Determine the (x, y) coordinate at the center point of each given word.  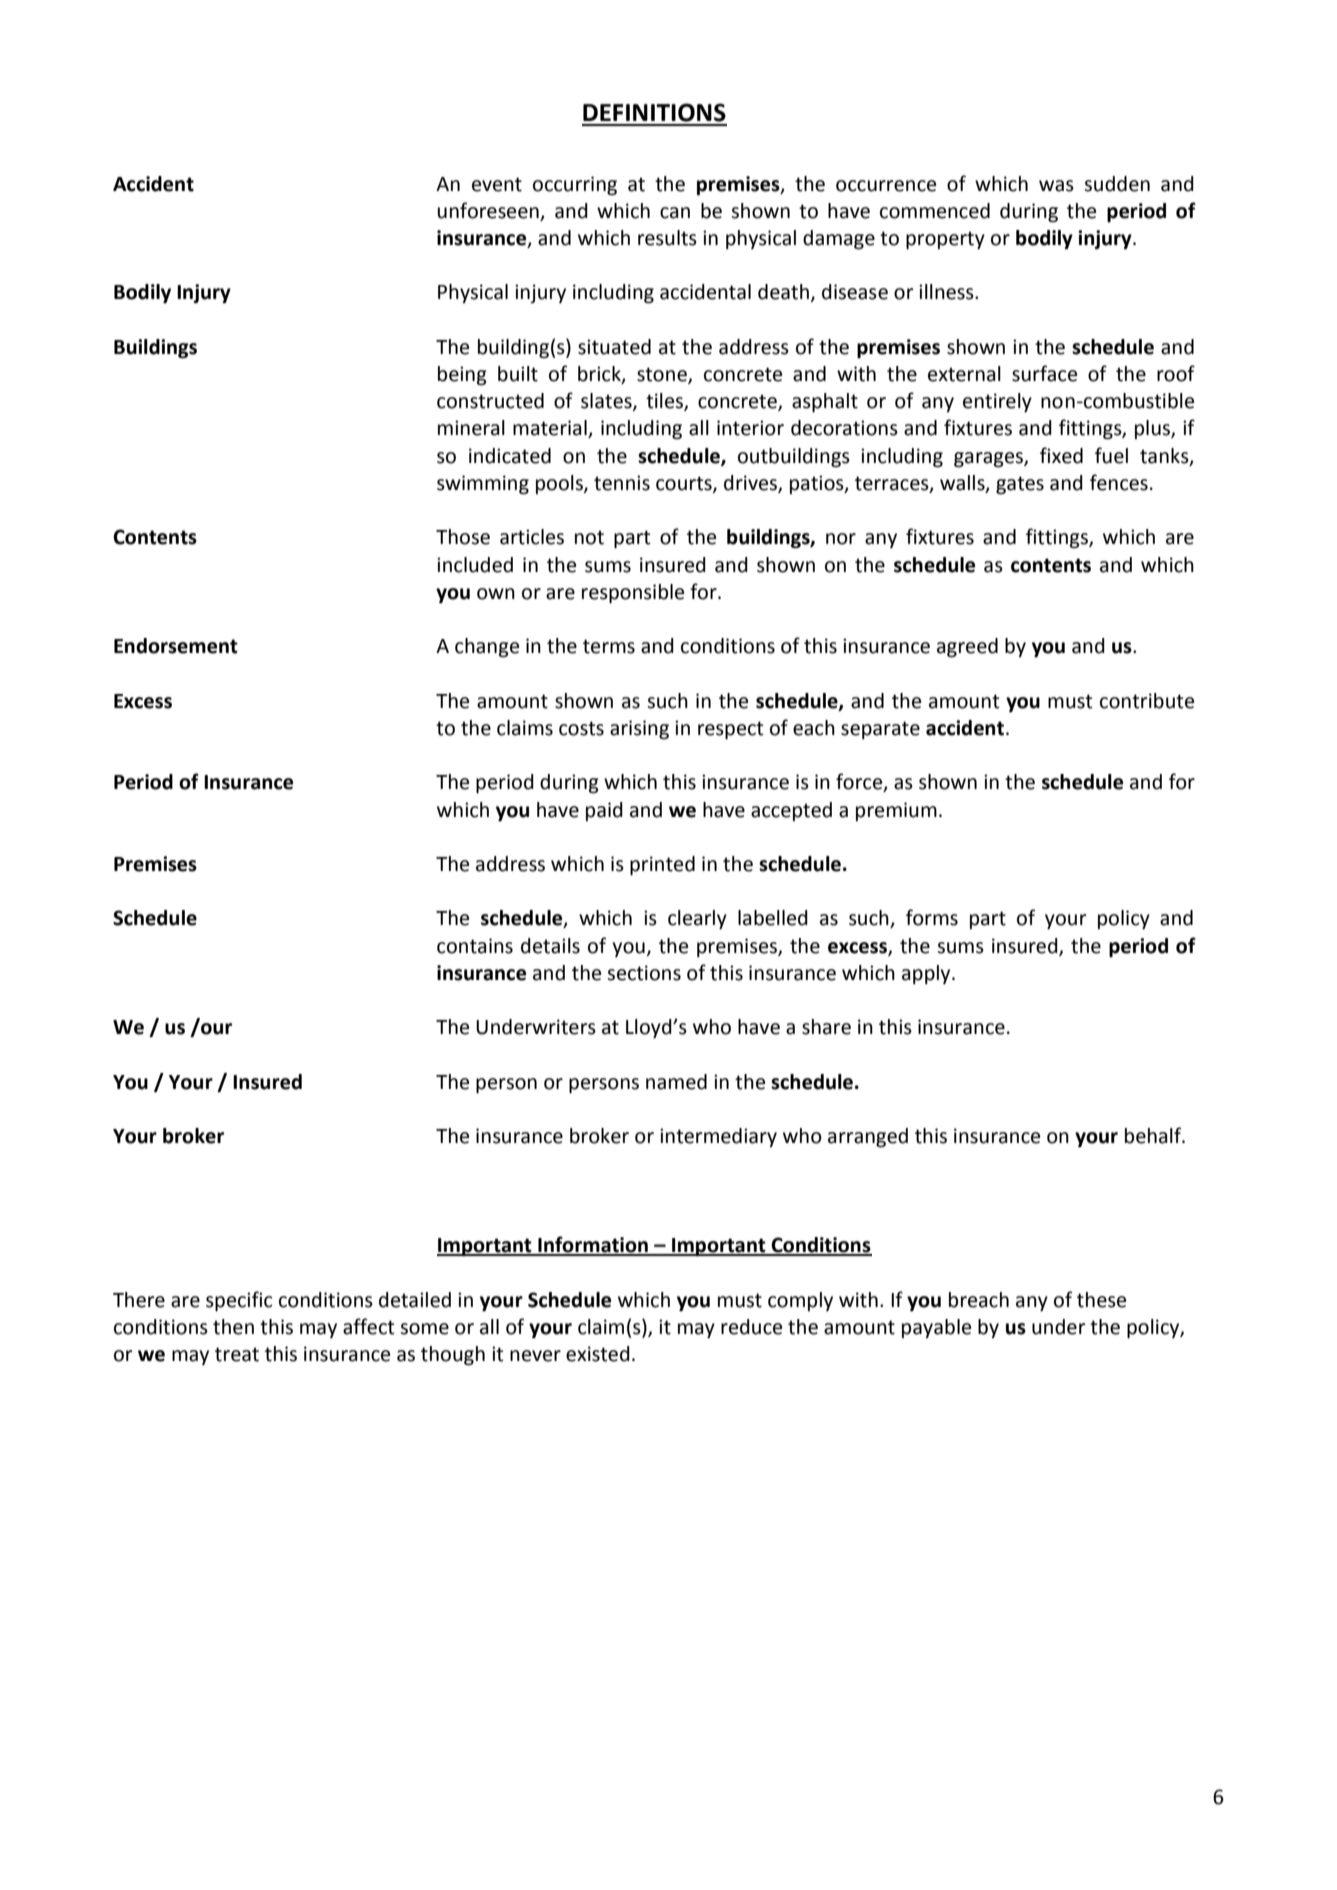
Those (463, 537)
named (676, 1082)
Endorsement (176, 646)
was (1056, 186)
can (675, 213)
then (233, 1327)
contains (475, 946)
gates (1020, 485)
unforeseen (488, 210)
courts (685, 484)
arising (639, 730)
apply (927, 974)
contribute (1147, 701)
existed (598, 1354)
